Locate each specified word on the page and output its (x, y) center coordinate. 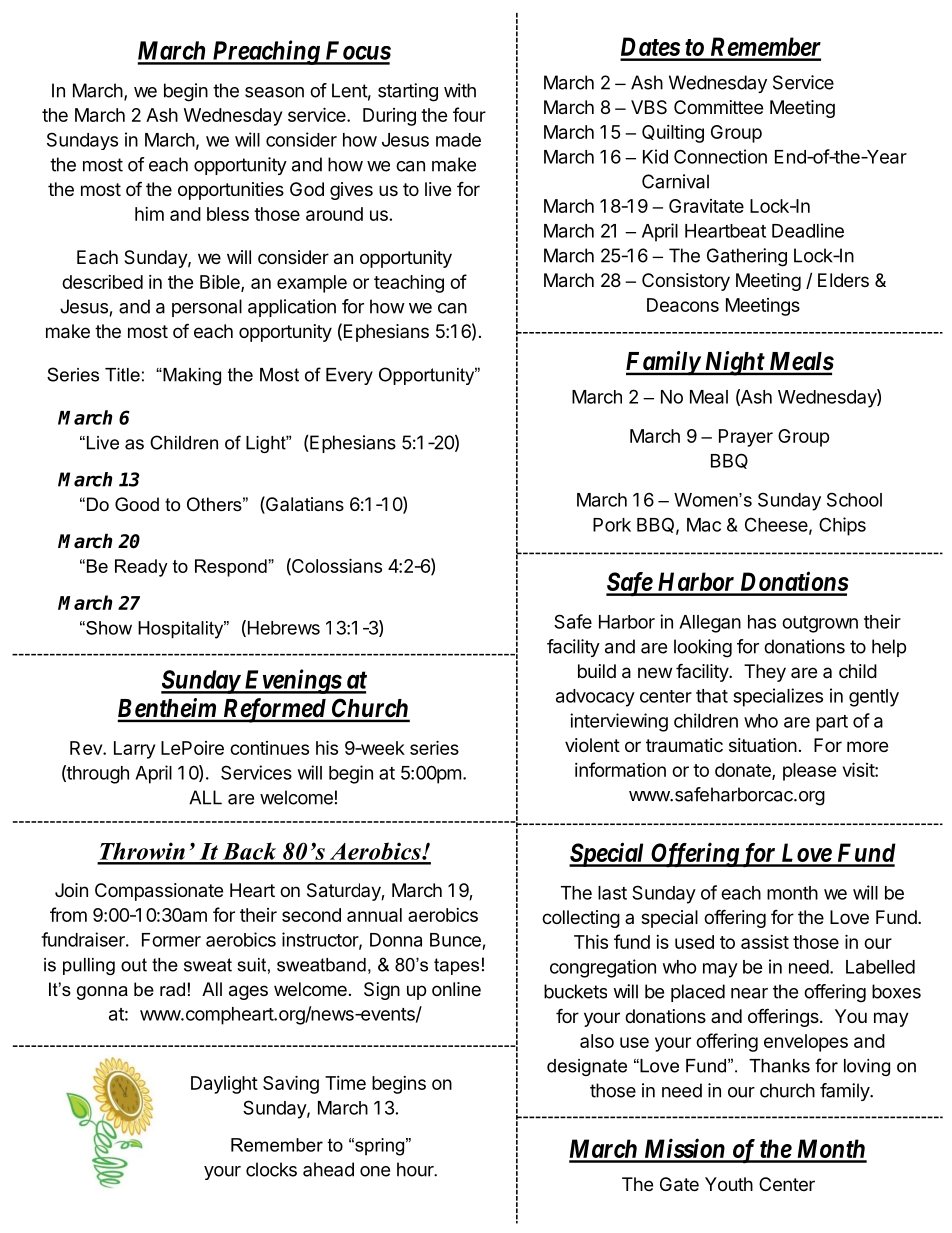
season (274, 92)
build (597, 671)
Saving (291, 1084)
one (375, 1171)
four (469, 114)
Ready (141, 568)
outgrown (820, 624)
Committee (718, 107)
